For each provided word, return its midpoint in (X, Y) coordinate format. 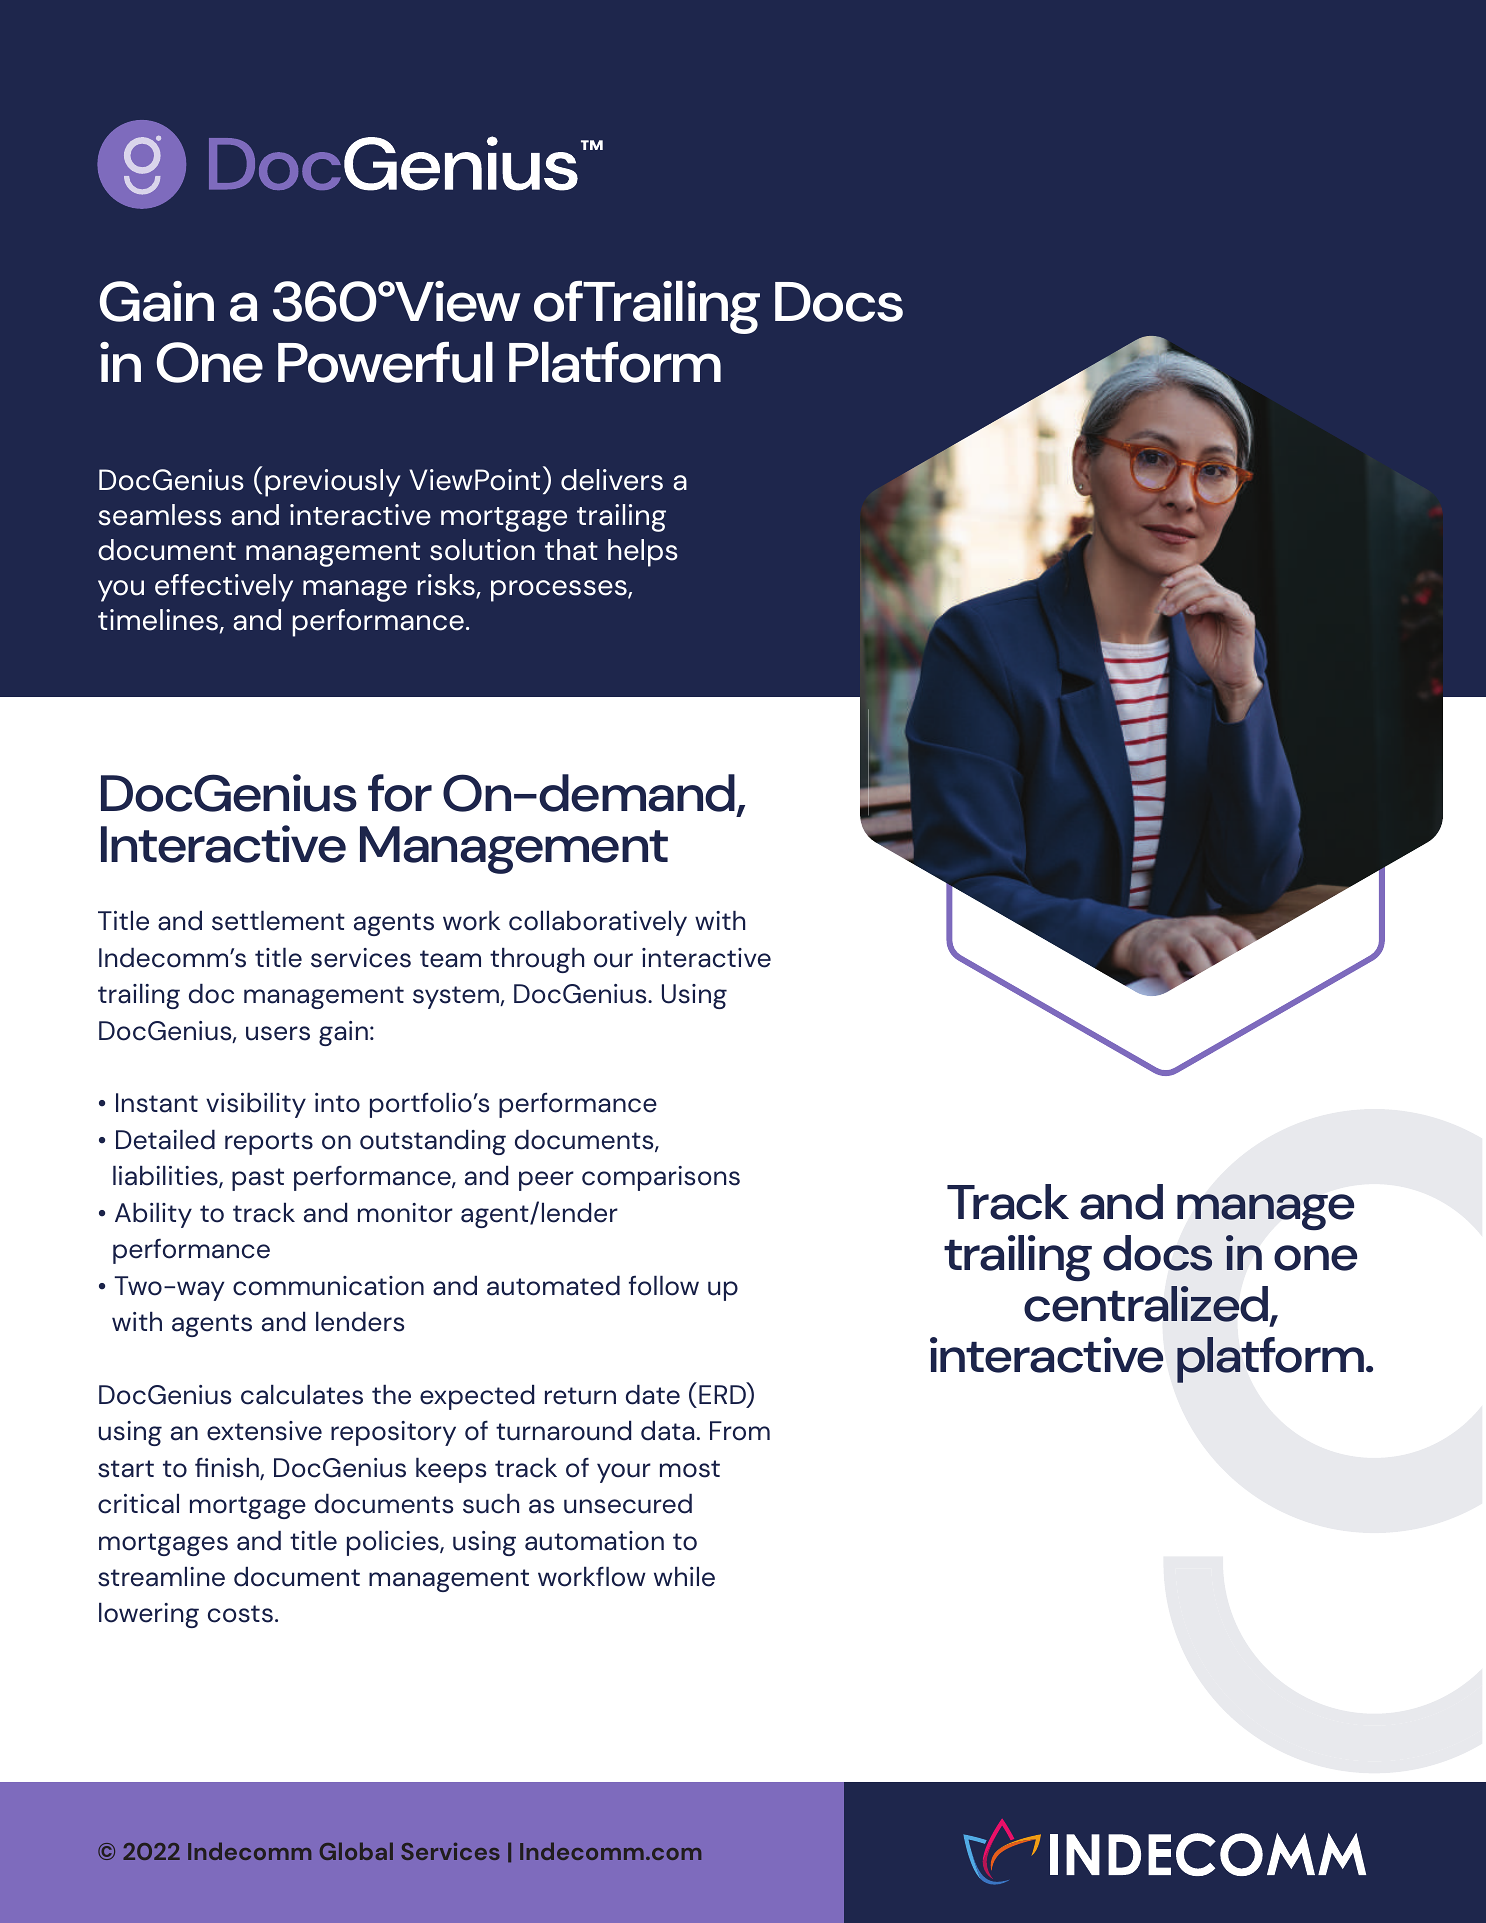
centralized (1147, 1305)
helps (643, 553)
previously (332, 483)
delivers (612, 480)
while (684, 1576)
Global (356, 1851)
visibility (256, 1105)
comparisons (661, 1178)
